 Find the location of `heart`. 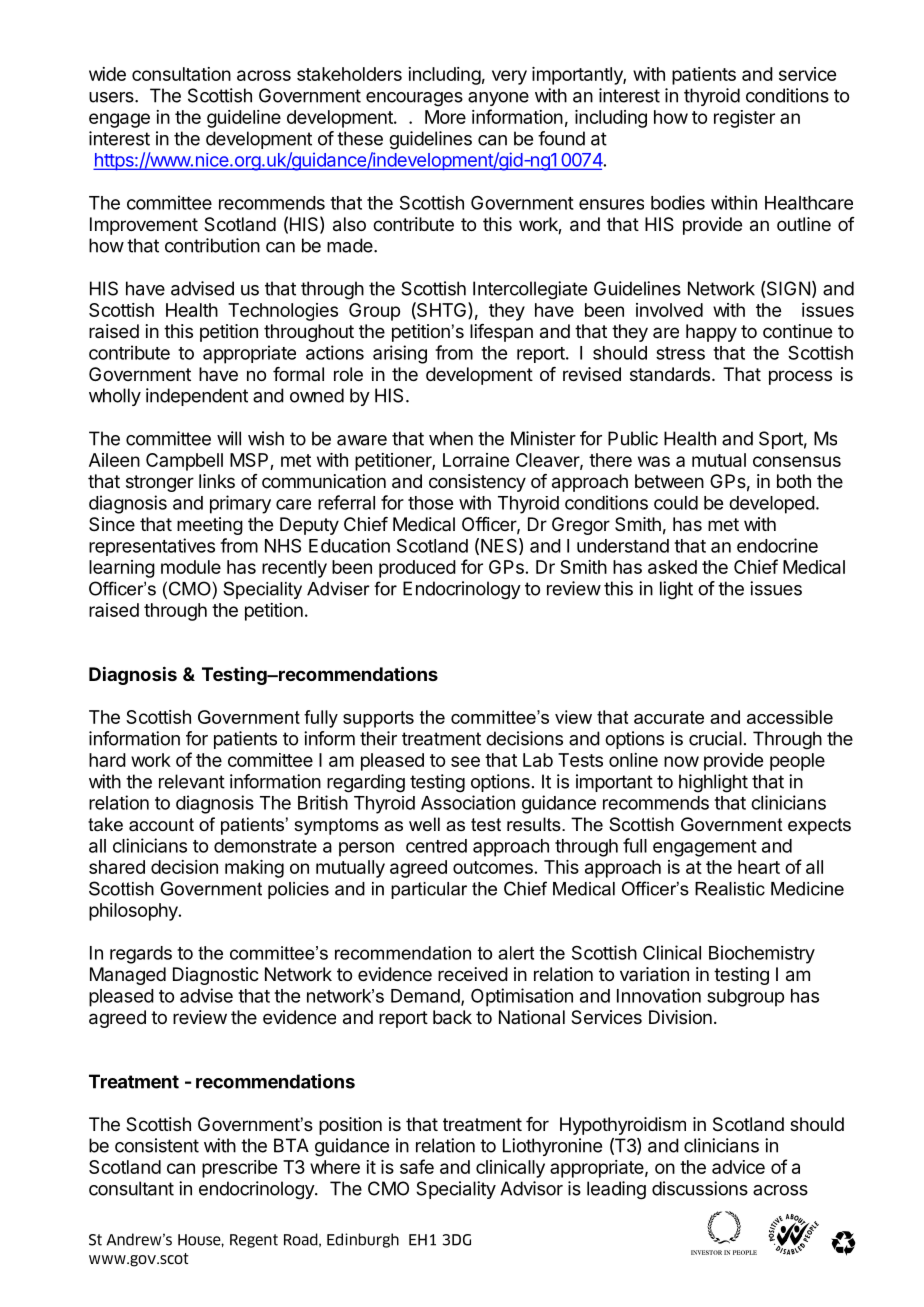

heart is located at coordinates (759, 867).
